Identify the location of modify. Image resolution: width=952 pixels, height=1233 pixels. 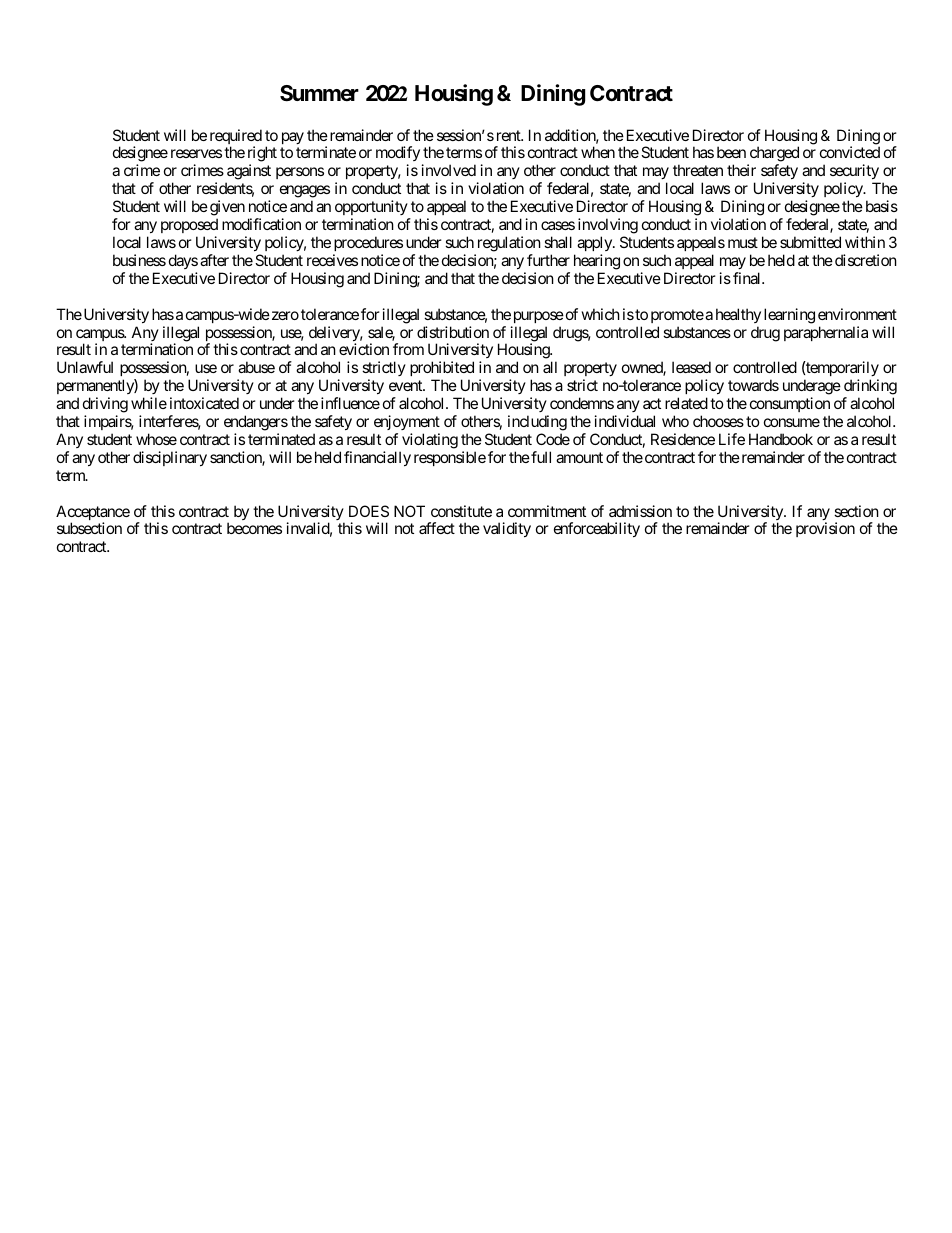
(398, 155).
